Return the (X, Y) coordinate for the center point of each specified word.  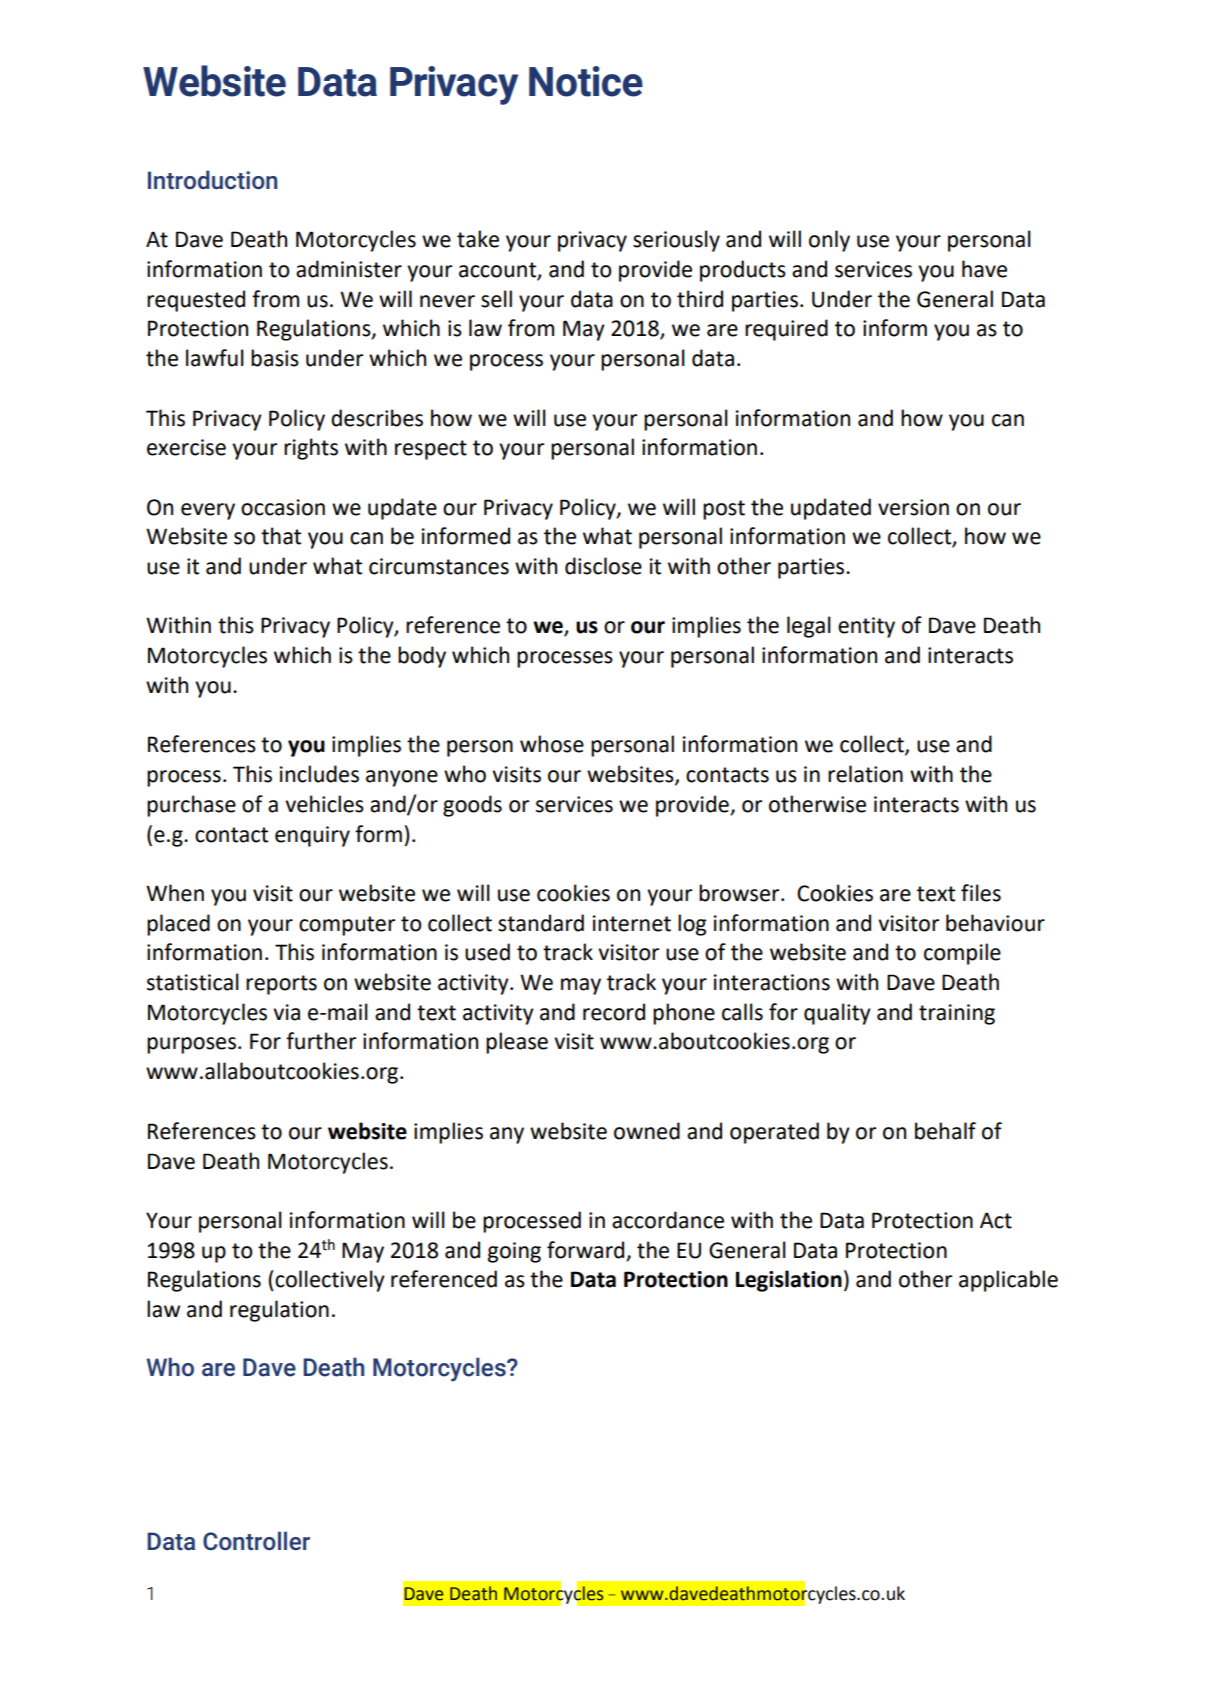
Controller (256, 1540)
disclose (603, 566)
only (829, 241)
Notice (586, 81)
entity (866, 627)
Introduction (212, 179)
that (281, 536)
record (614, 1012)
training (957, 1014)
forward (585, 1250)
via (286, 1012)
